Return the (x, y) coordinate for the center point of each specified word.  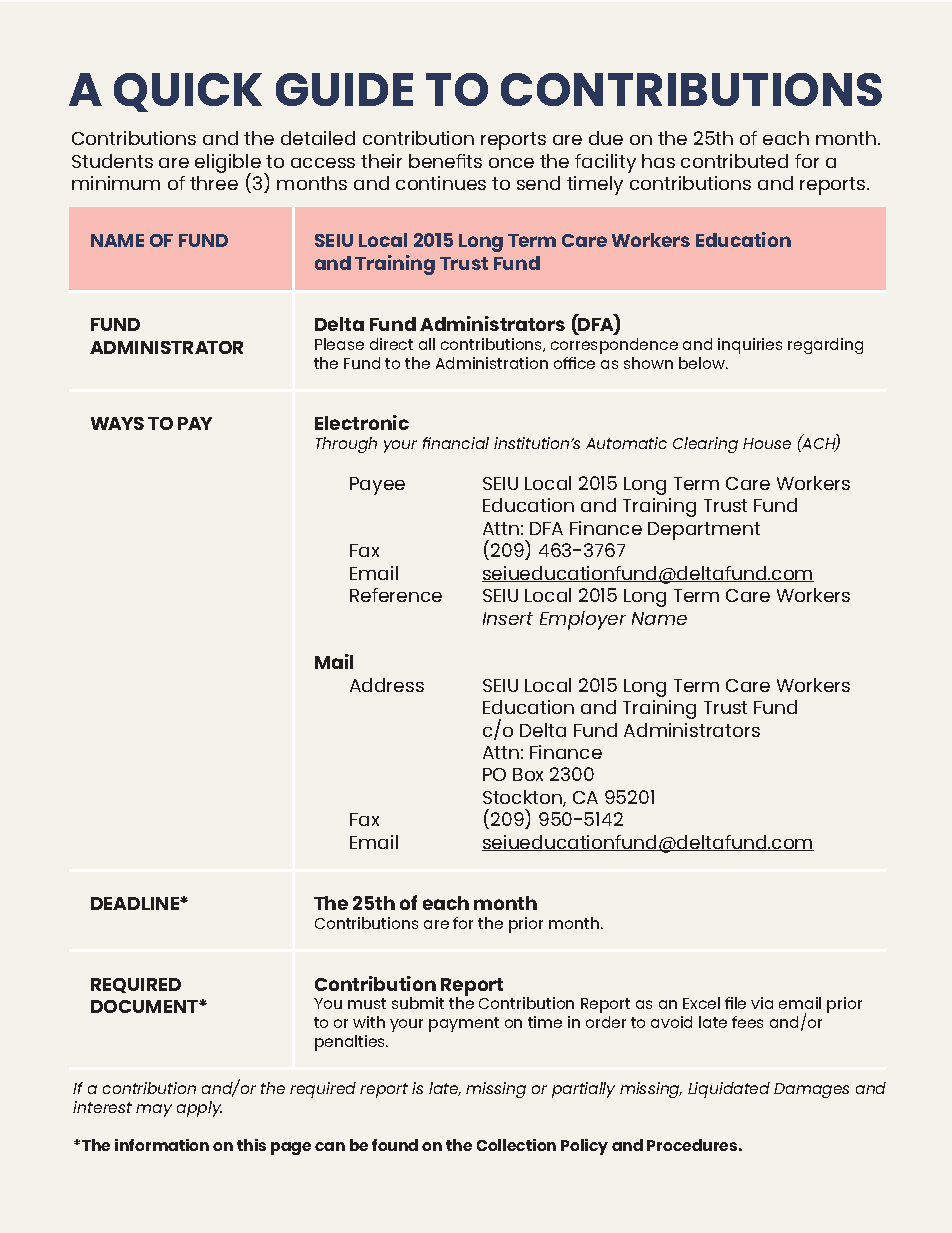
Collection (516, 1145)
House (767, 443)
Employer (583, 620)
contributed (734, 161)
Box (528, 774)
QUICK (188, 92)
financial (456, 443)
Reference (396, 595)
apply (199, 1109)
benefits (445, 161)
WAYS (117, 423)
